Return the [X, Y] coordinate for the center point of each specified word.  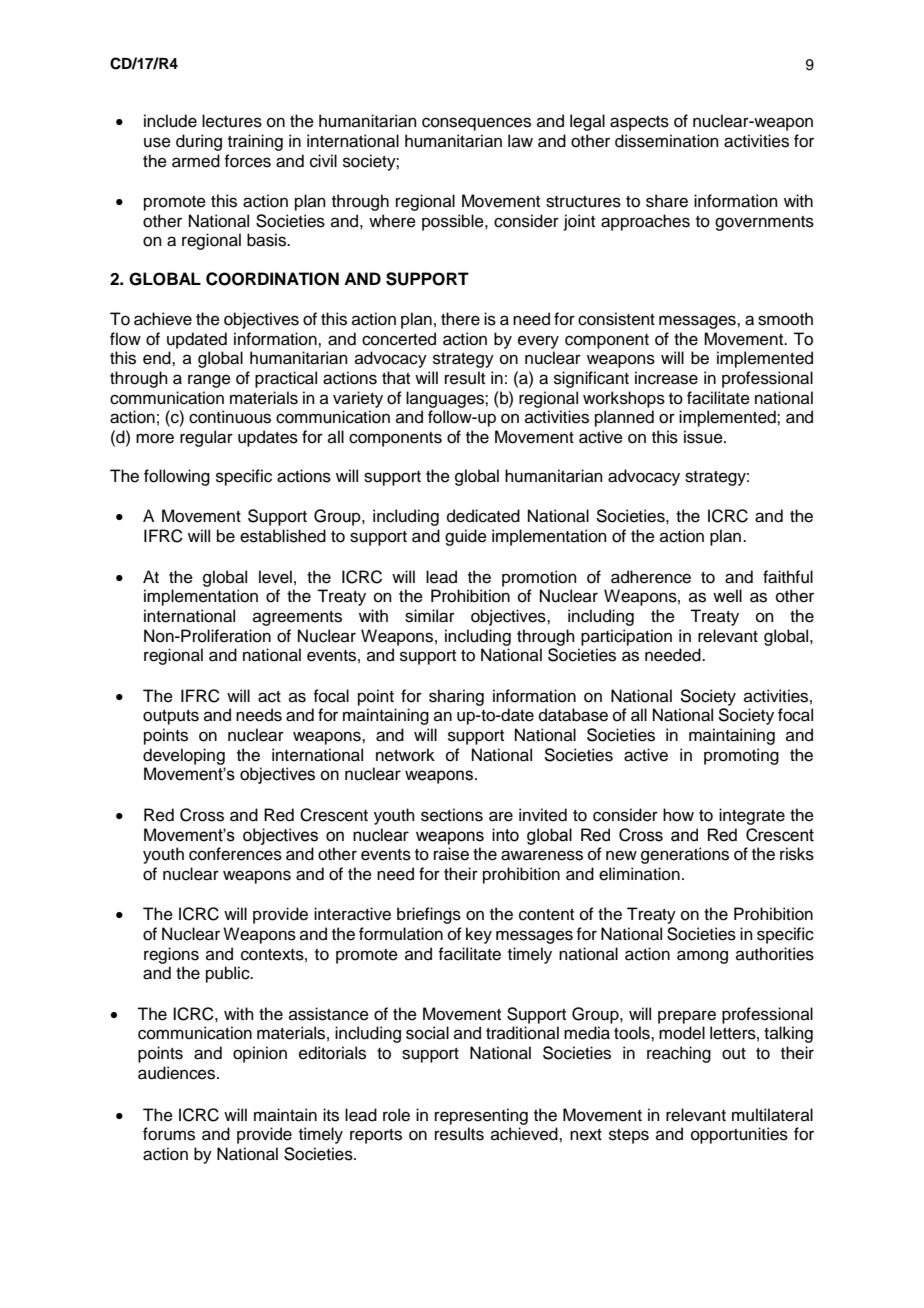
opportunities [739, 1135]
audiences [178, 1073]
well [727, 596]
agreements [297, 618]
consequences [476, 124]
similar [430, 616]
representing [481, 1116]
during [199, 142]
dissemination [667, 141]
